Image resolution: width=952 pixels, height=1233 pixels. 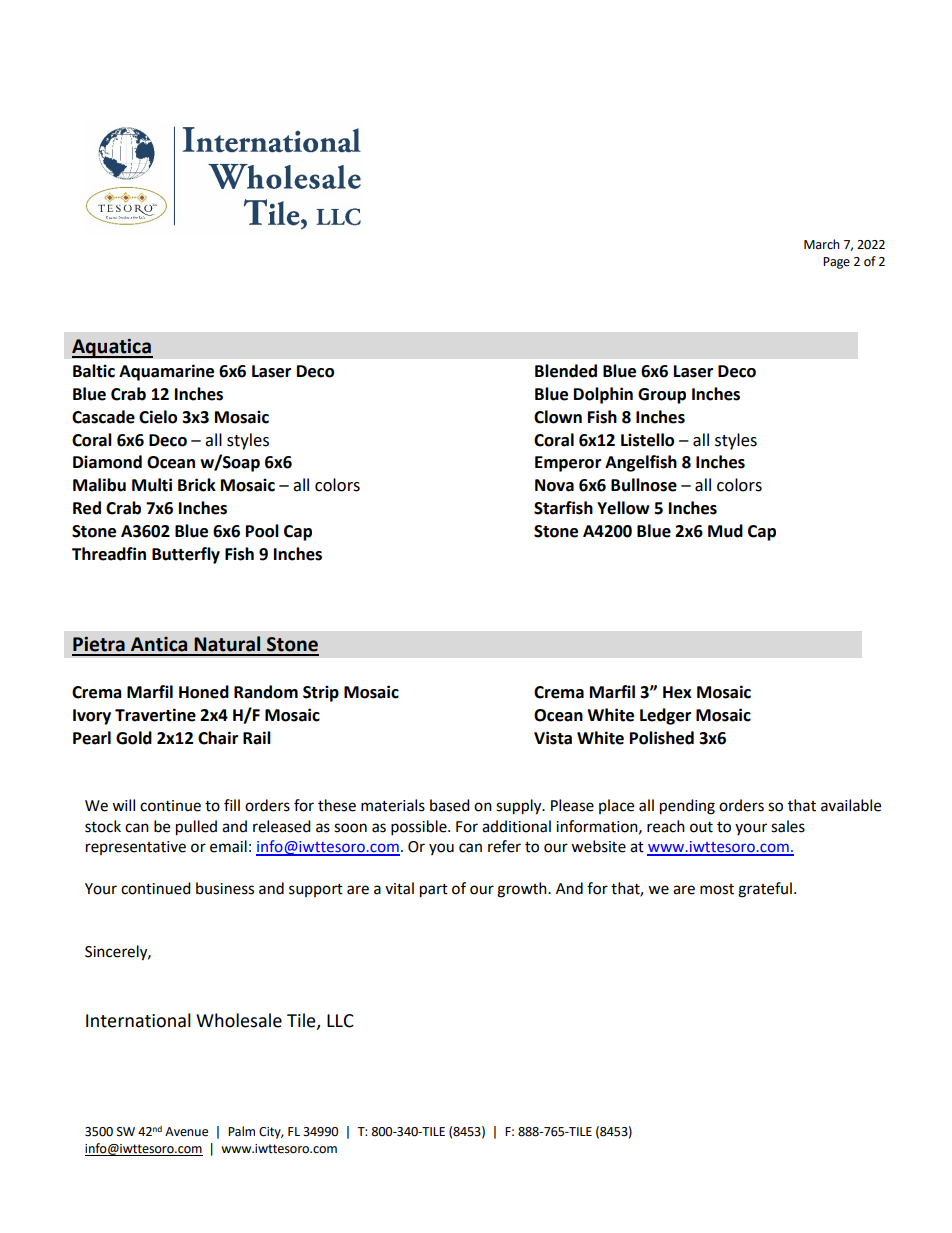 What do you see at coordinates (204, 692) in the screenshot?
I see `Honed` at bounding box center [204, 692].
